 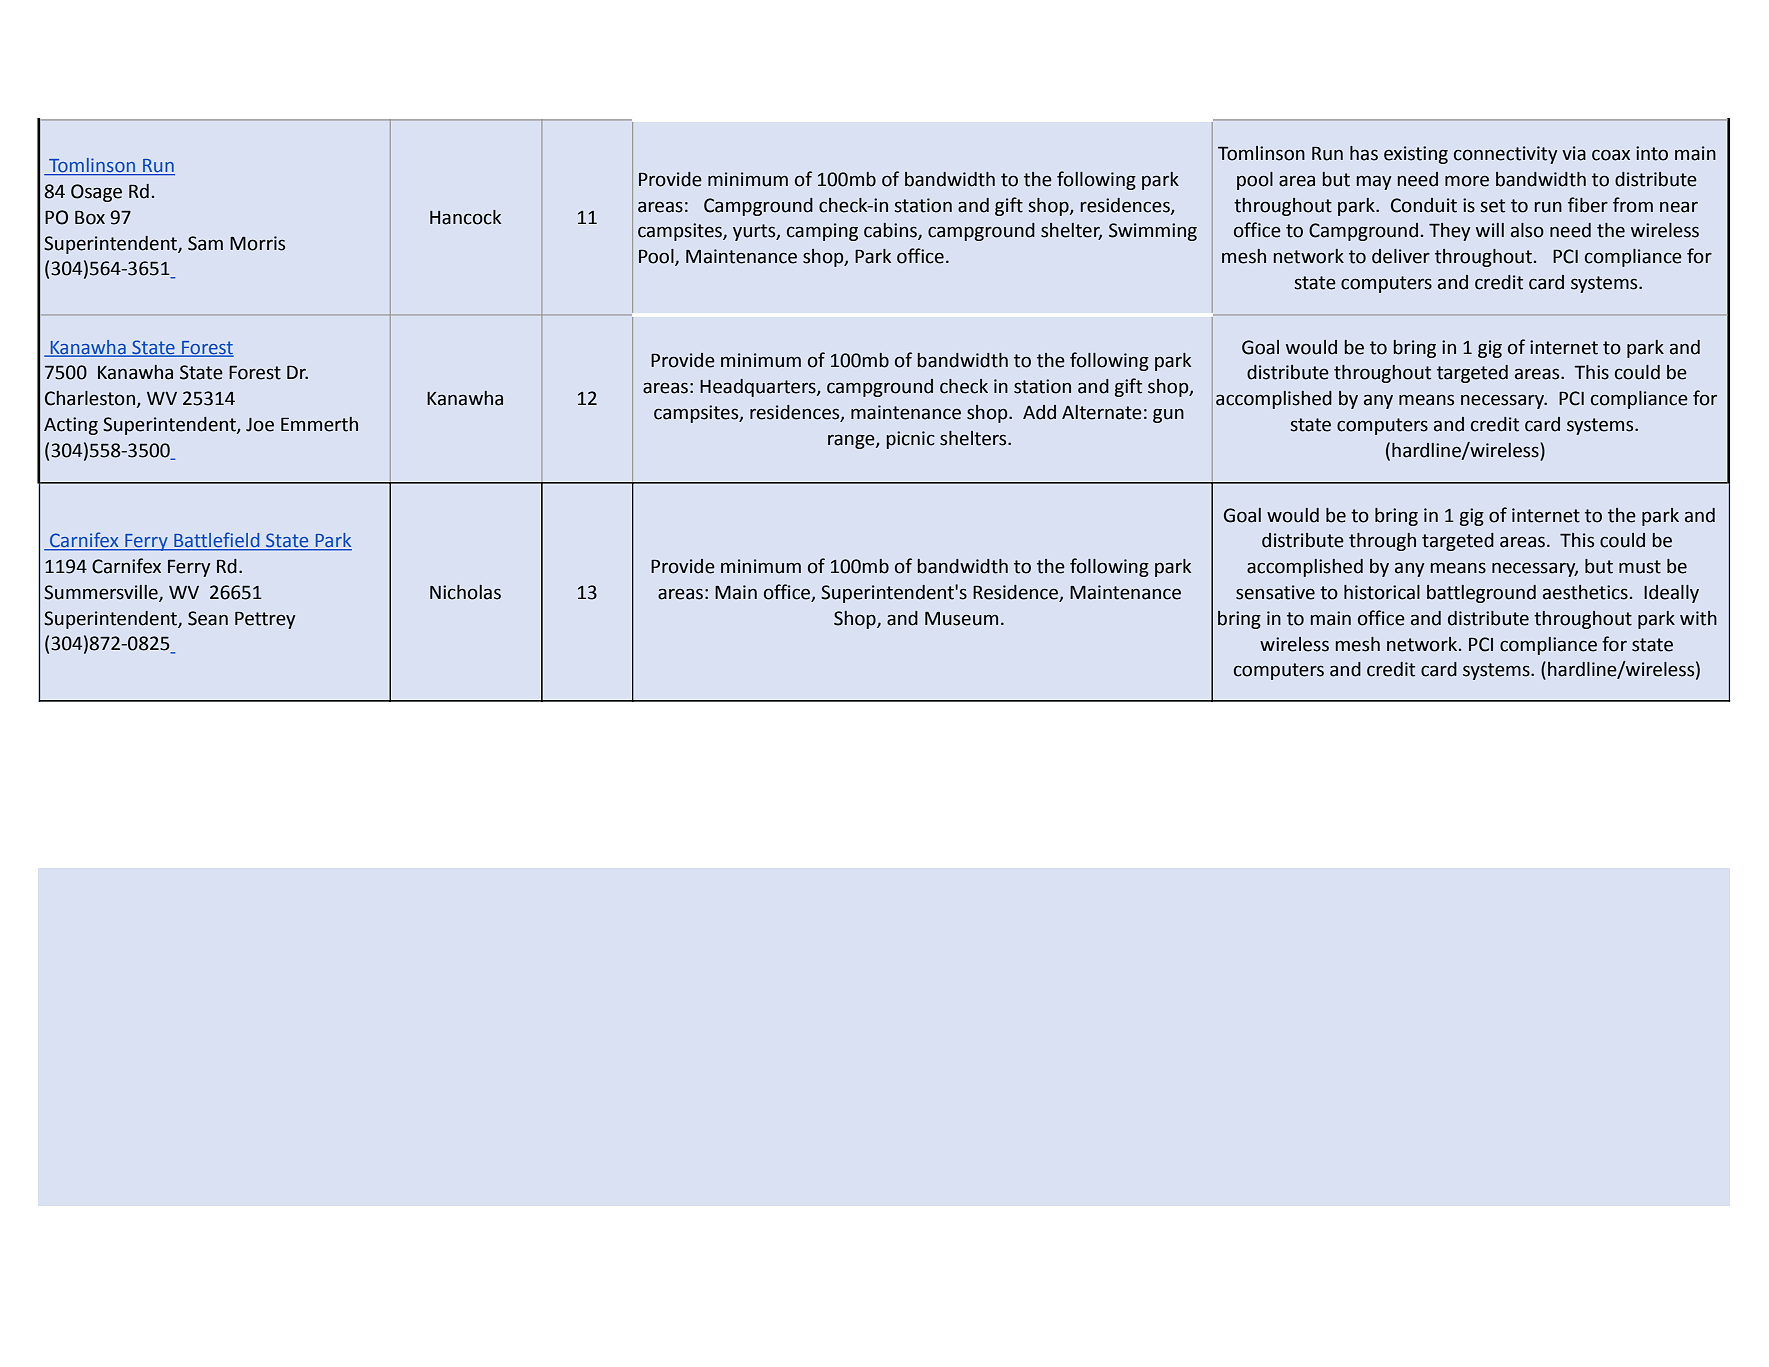 I want to click on Sean, so click(x=208, y=618).
